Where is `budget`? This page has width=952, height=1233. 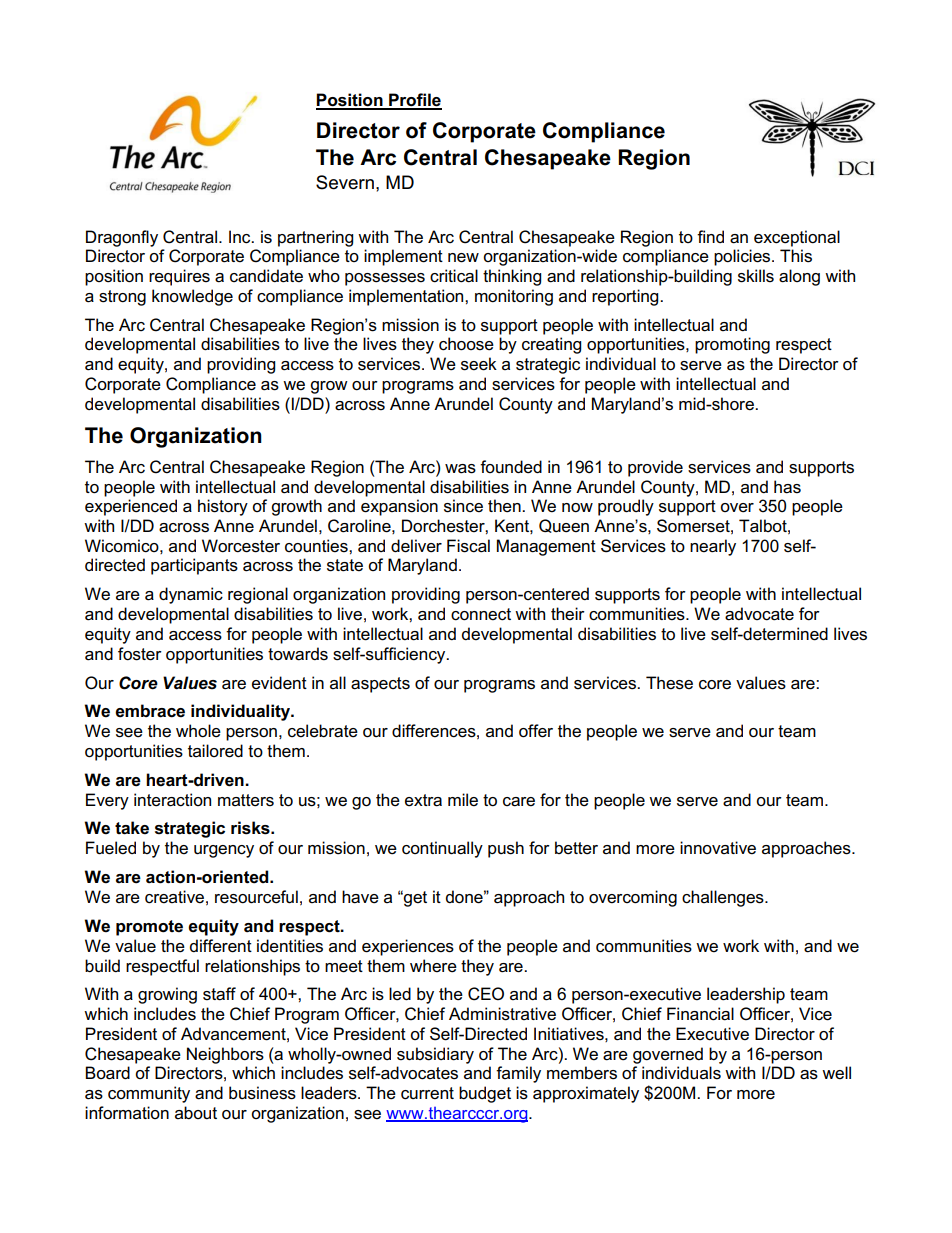 budget is located at coordinates (485, 1094).
